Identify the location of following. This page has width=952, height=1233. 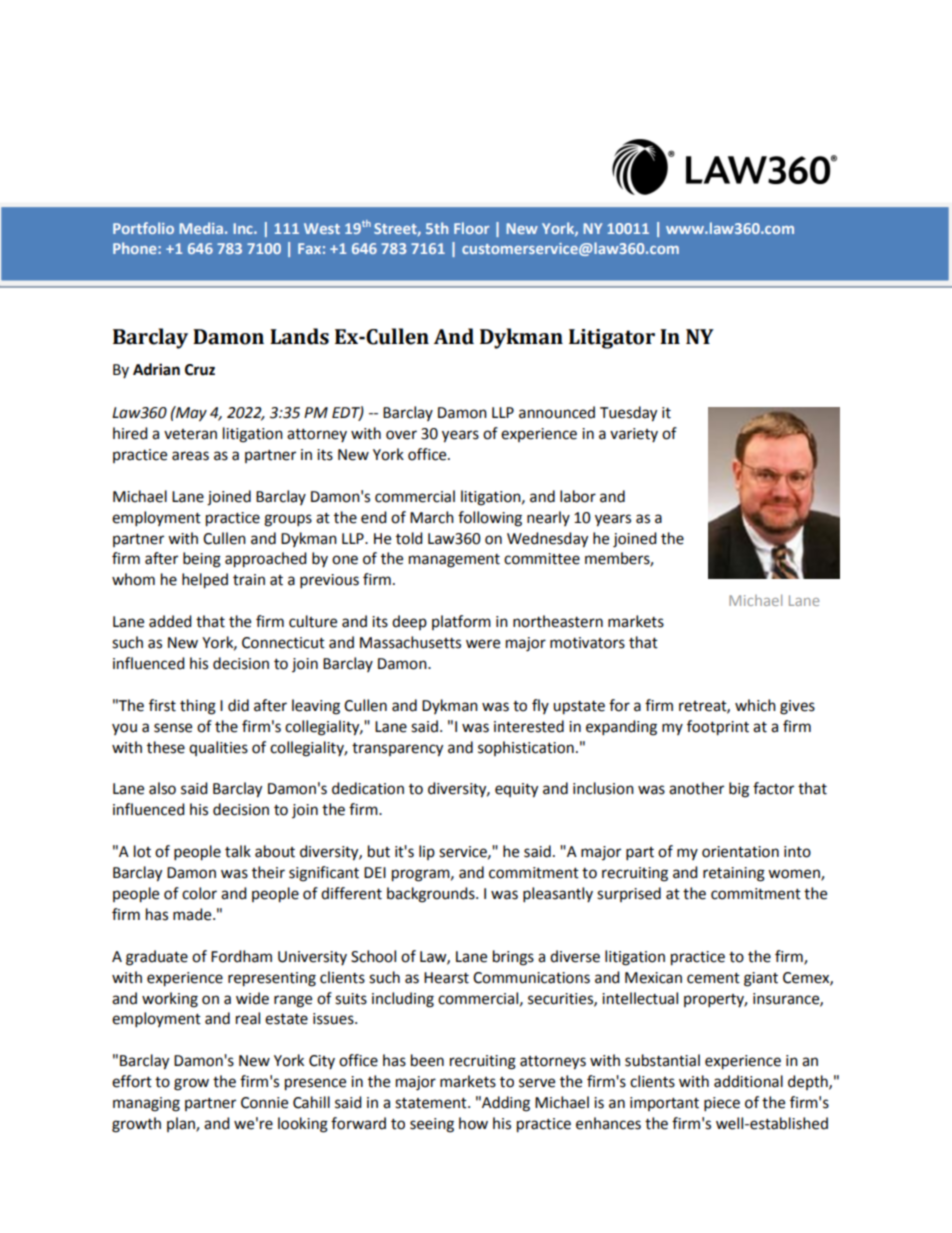
(490, 519).
